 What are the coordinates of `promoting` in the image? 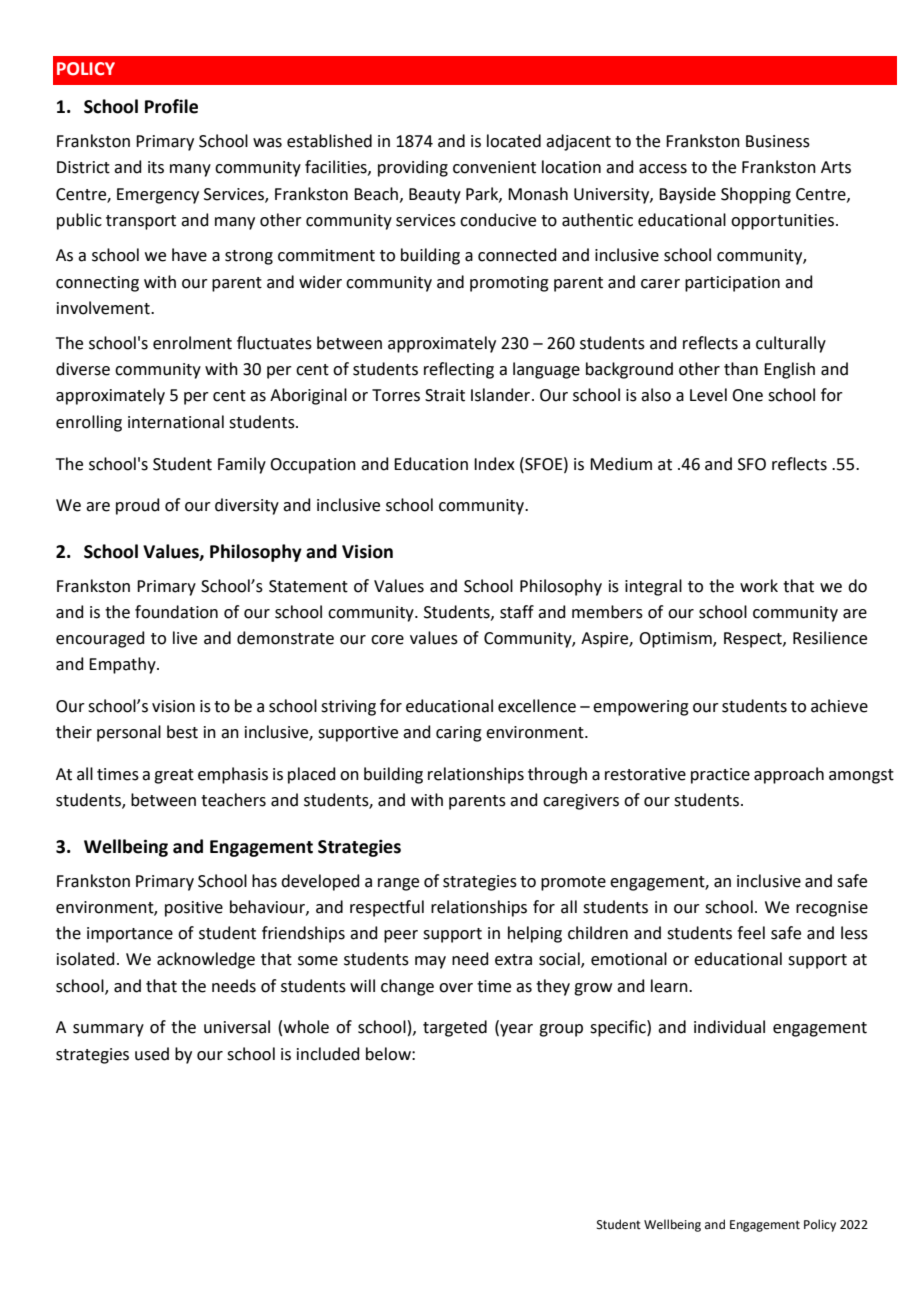 It's located at (509, 284).
